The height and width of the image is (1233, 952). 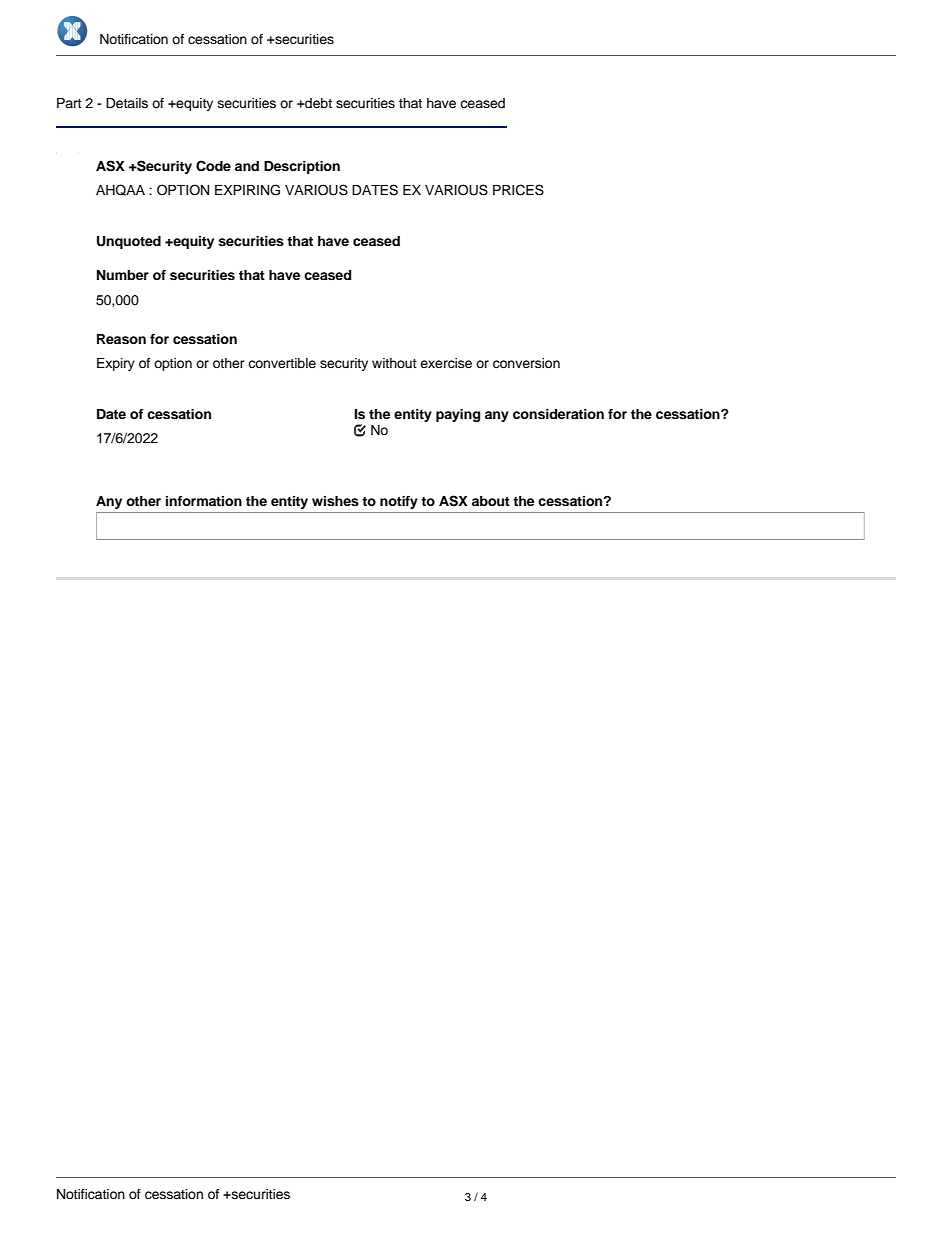 I want to click on conversion, so click(x=526, y=363).
